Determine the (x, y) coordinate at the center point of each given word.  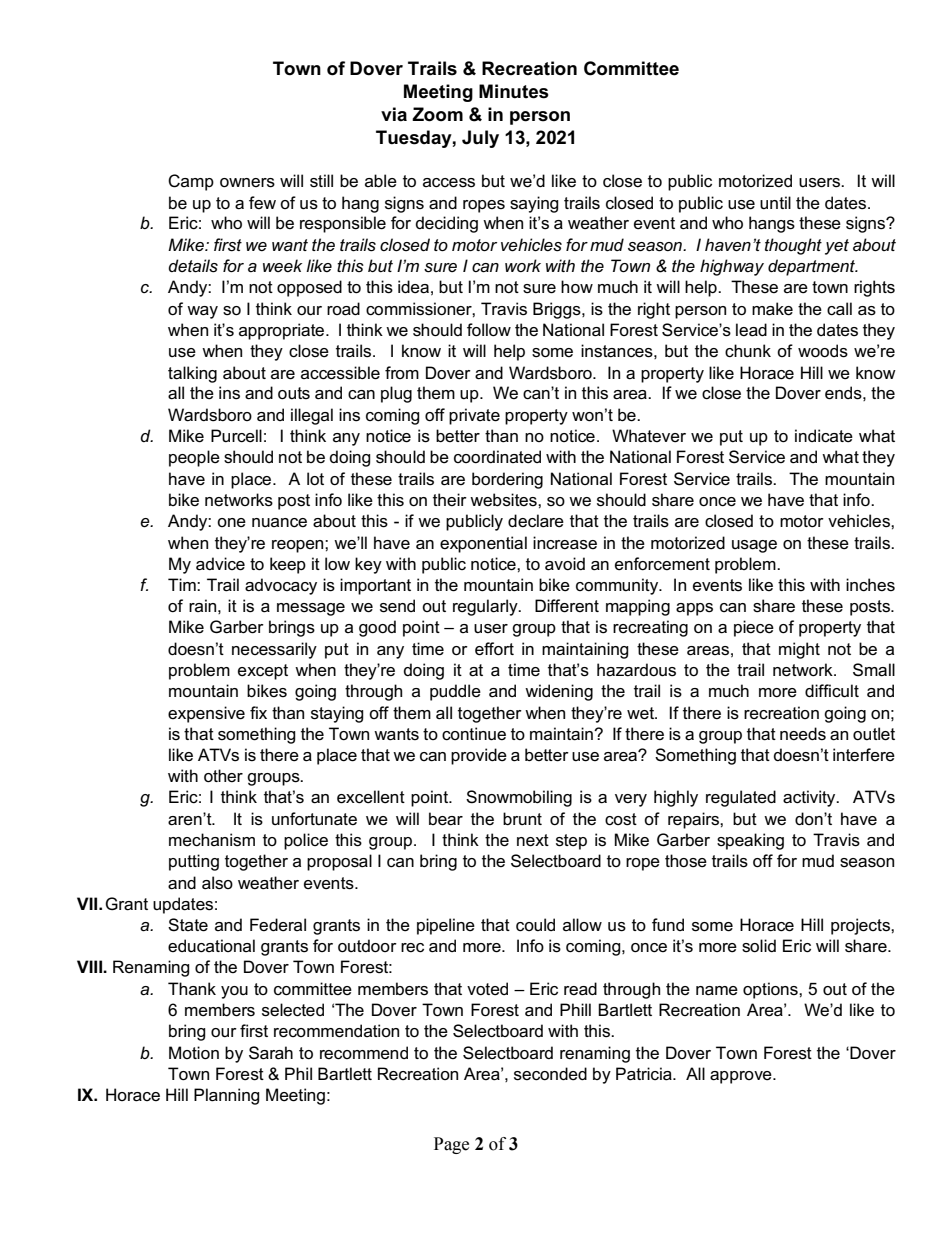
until (775, 202)
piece (754, 628)
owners (247, 183)
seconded (550, 1074)
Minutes (514, 91)
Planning (227, 1096)
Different (567, 606)
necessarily (274, 650)
